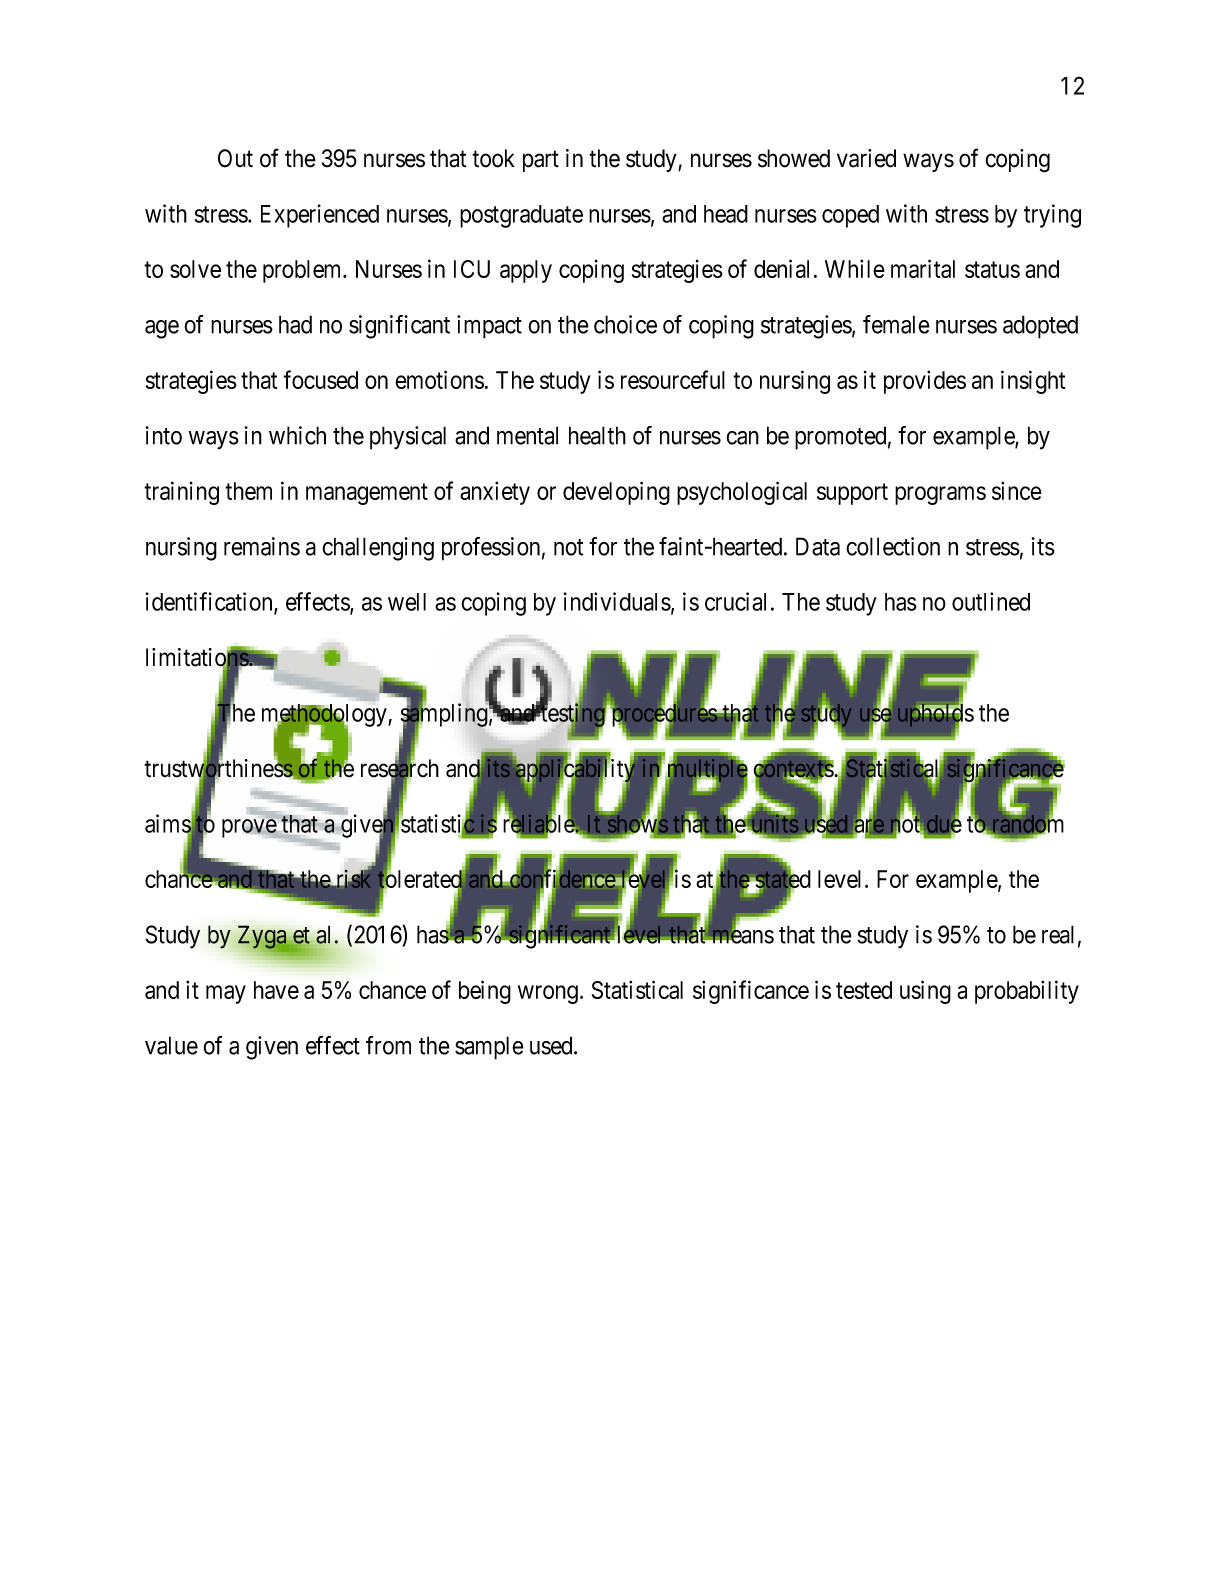  I want to click on Experienced, so click(320, 216).
